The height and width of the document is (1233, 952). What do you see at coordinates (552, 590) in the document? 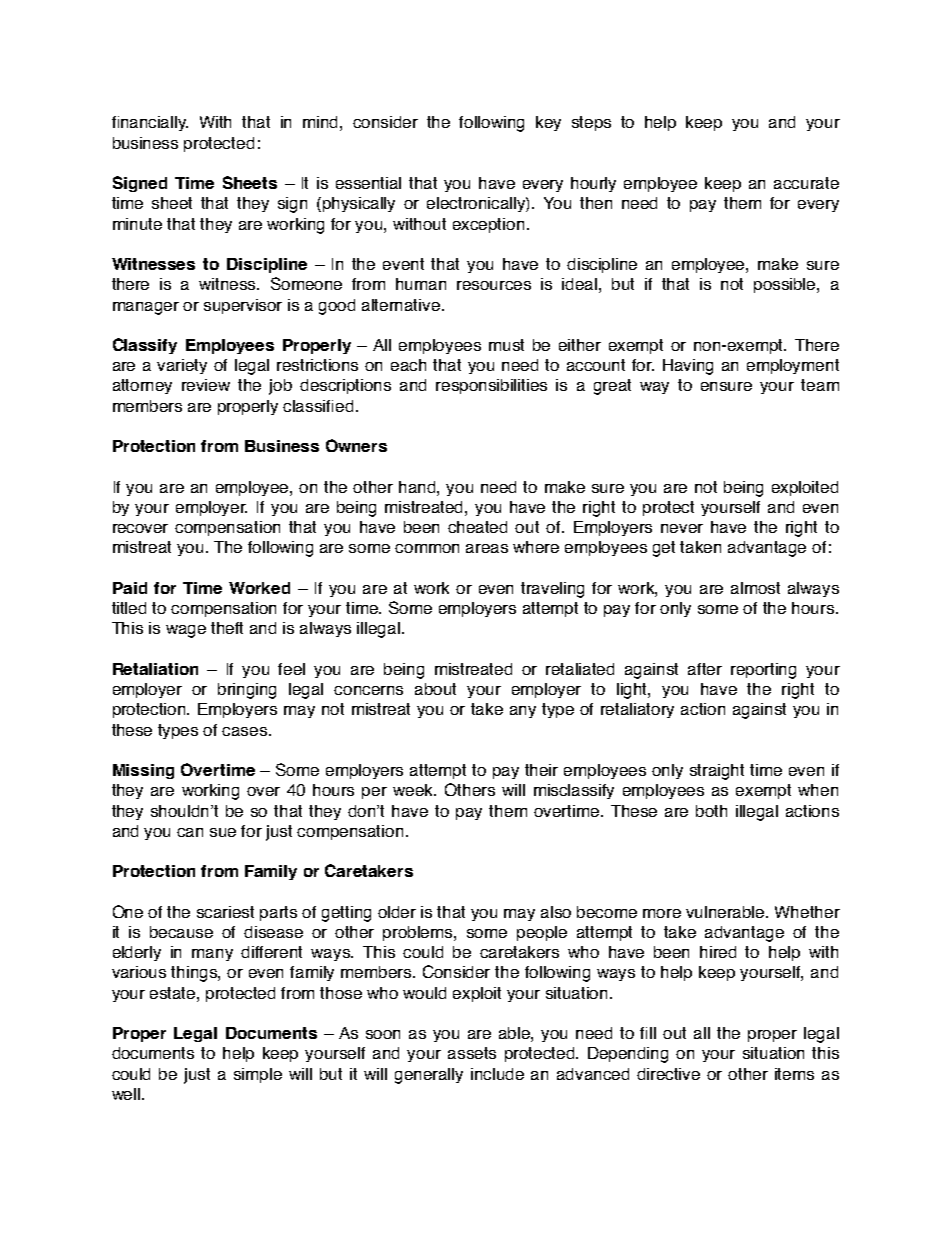
I see `traveling` at bounding box center [552, 590].
